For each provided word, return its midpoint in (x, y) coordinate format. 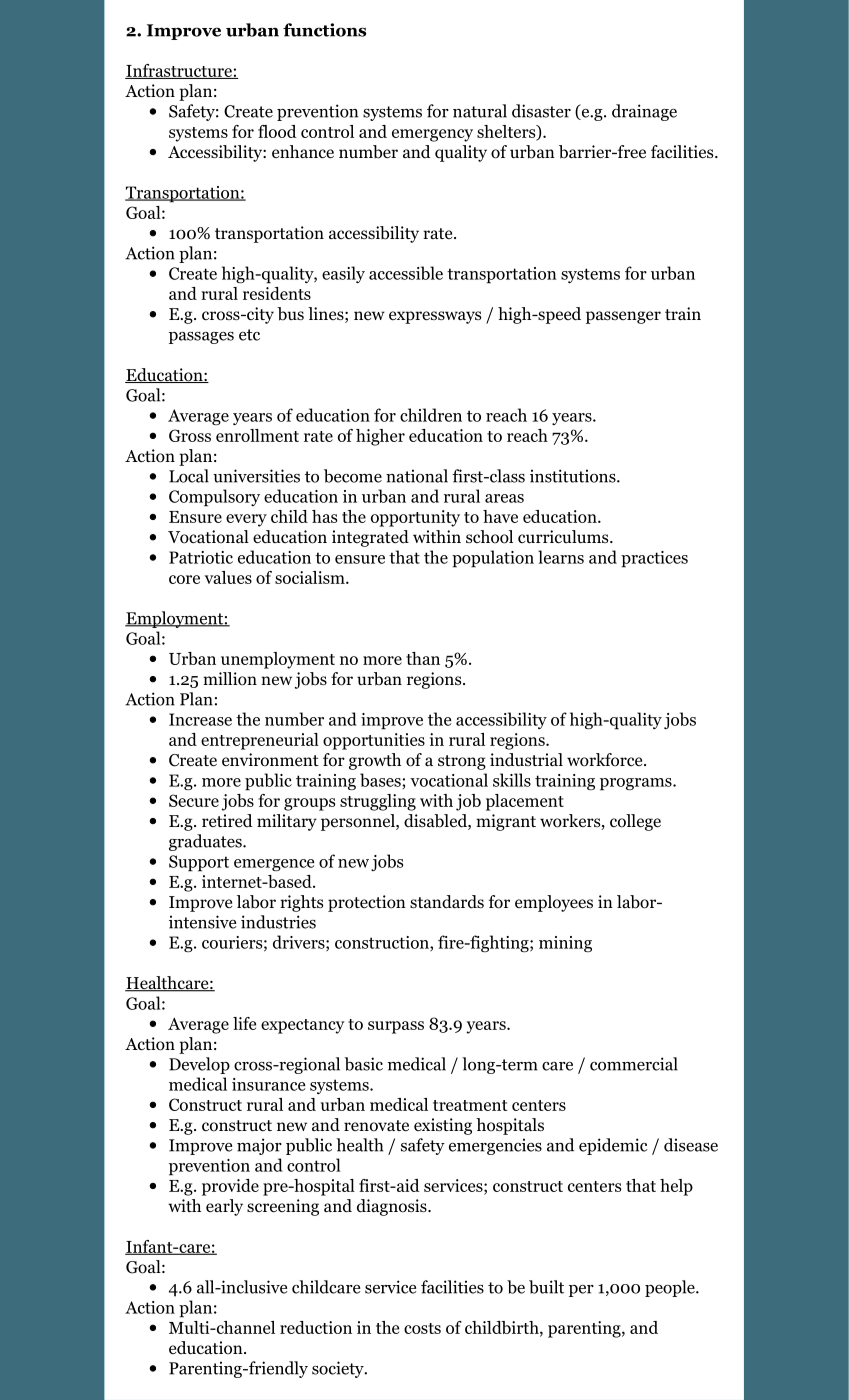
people (671, 1288)
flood (277, 131)
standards (447, 902)
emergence (274, 865)
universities (256, 476)
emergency (432, 135)
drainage (644, 112)
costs (422, 1328)
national (417, 476)
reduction (316, 1327)
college (635, 822)
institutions (574, 476)
